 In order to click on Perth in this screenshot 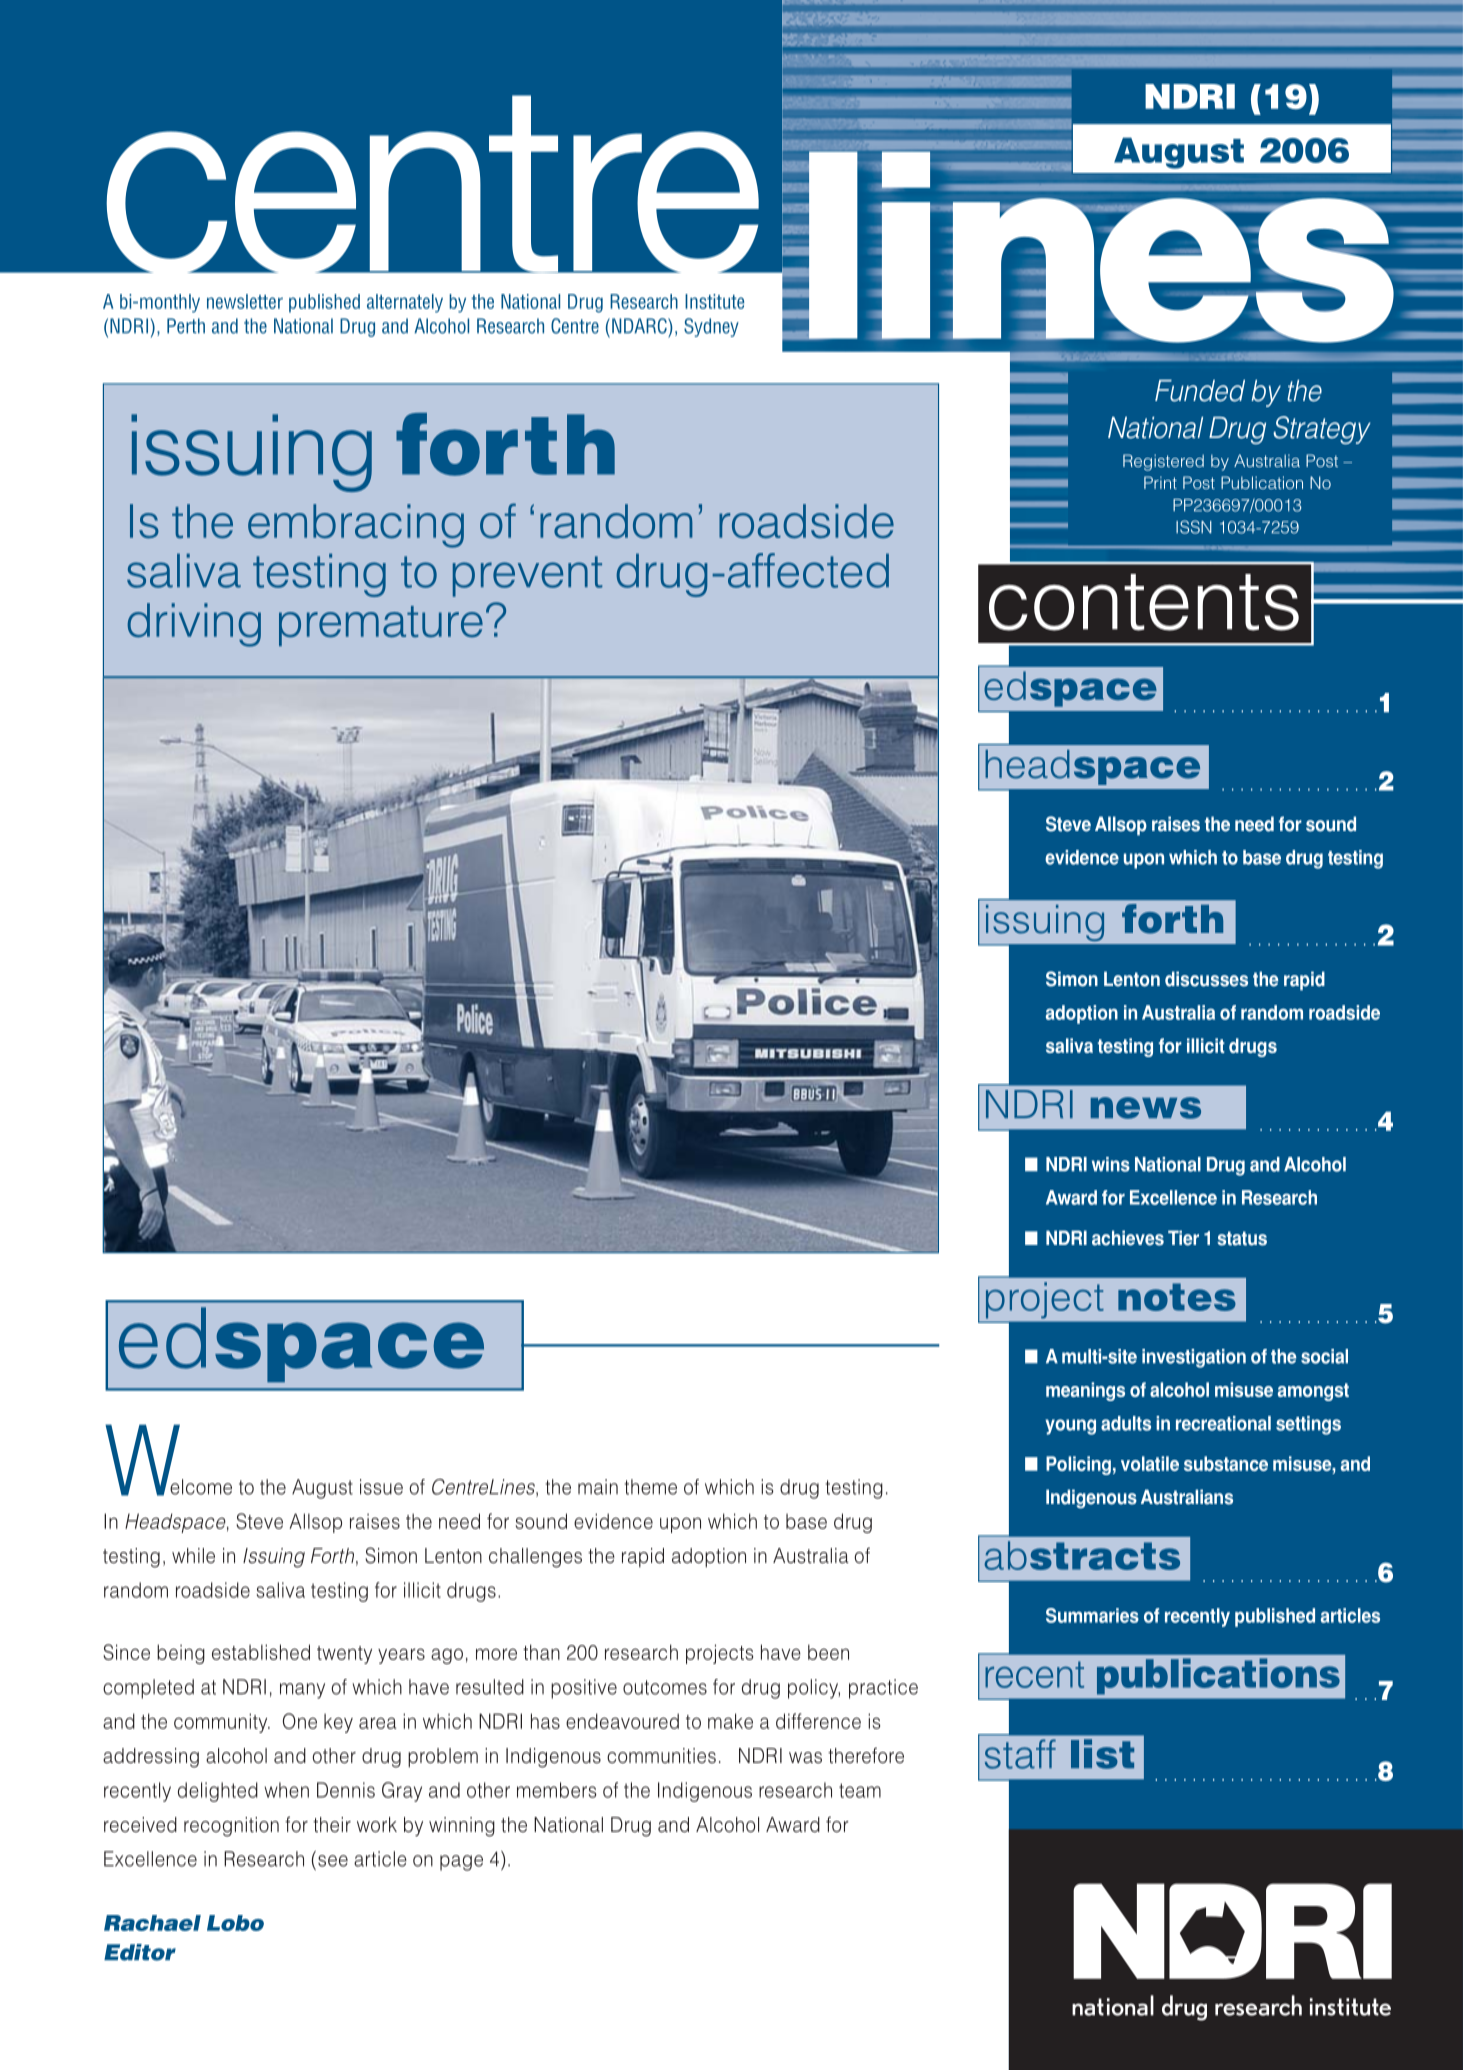, I will do `click(186, 326)`.
